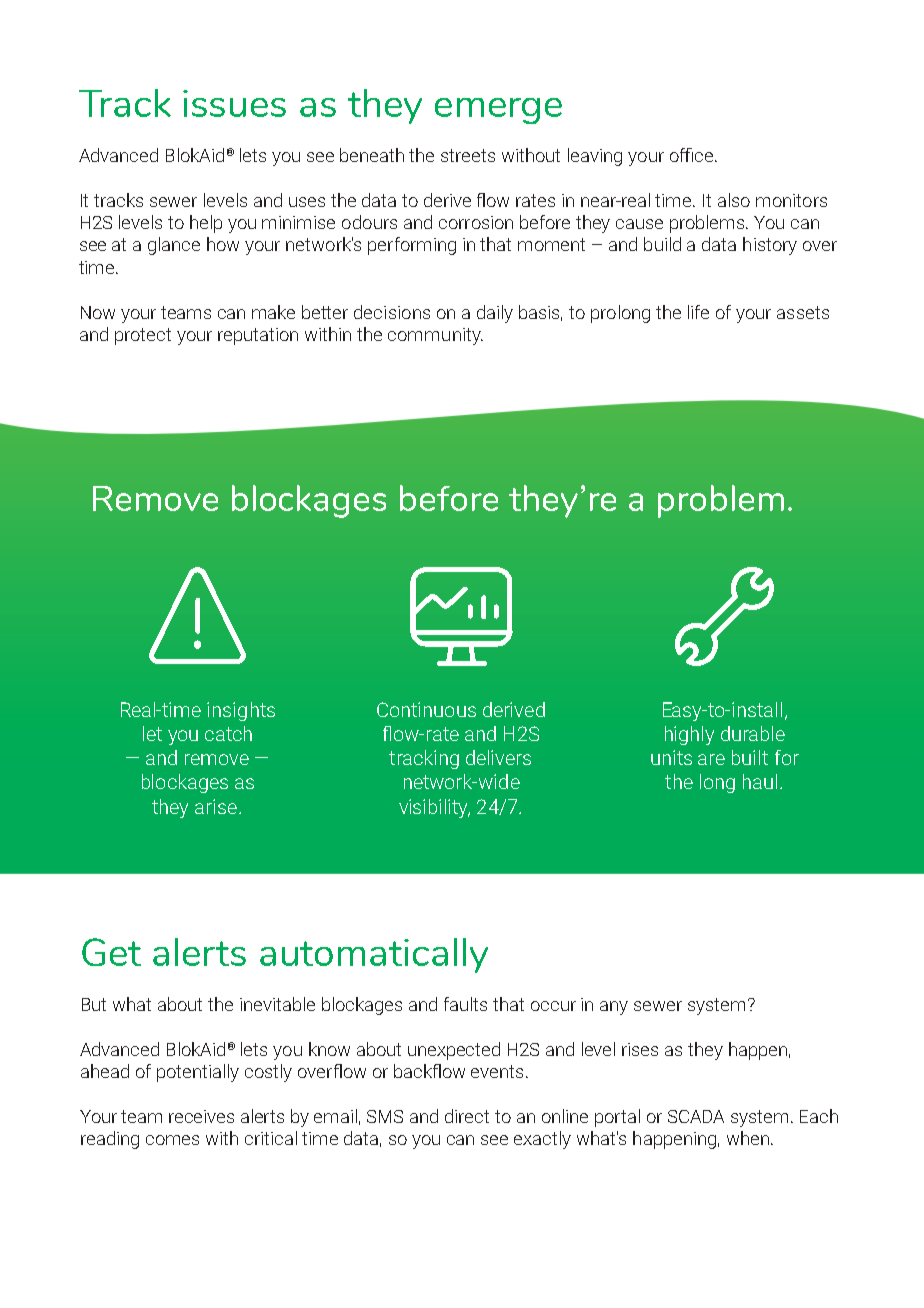  I want to click on life, so click(698, 312).
